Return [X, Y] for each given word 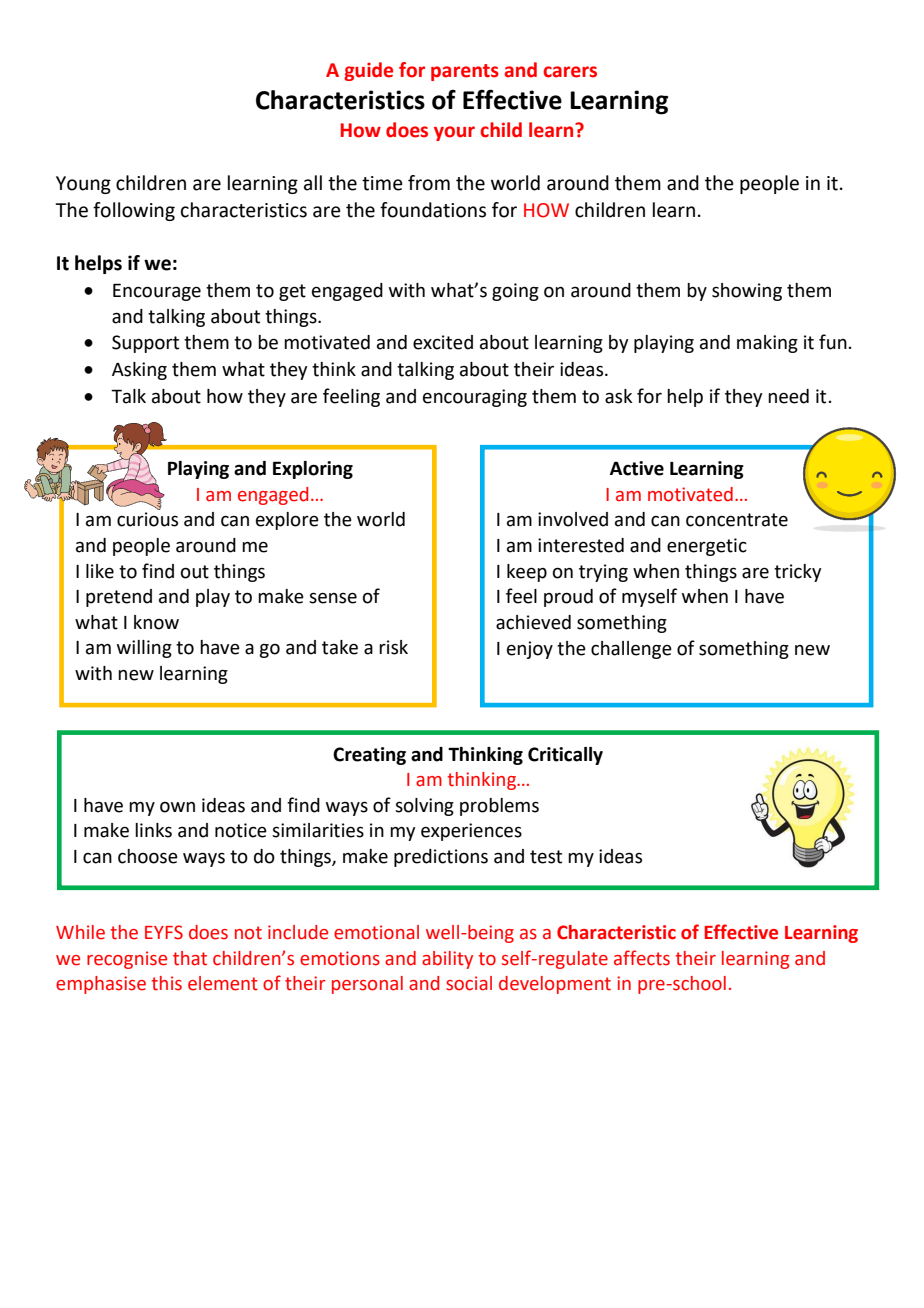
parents [465, 72]
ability [447, 960]
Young [83, 185]
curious [147, 519]
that [190, 958]
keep [527, 573]
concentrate [737, 520]
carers [570, 72]
